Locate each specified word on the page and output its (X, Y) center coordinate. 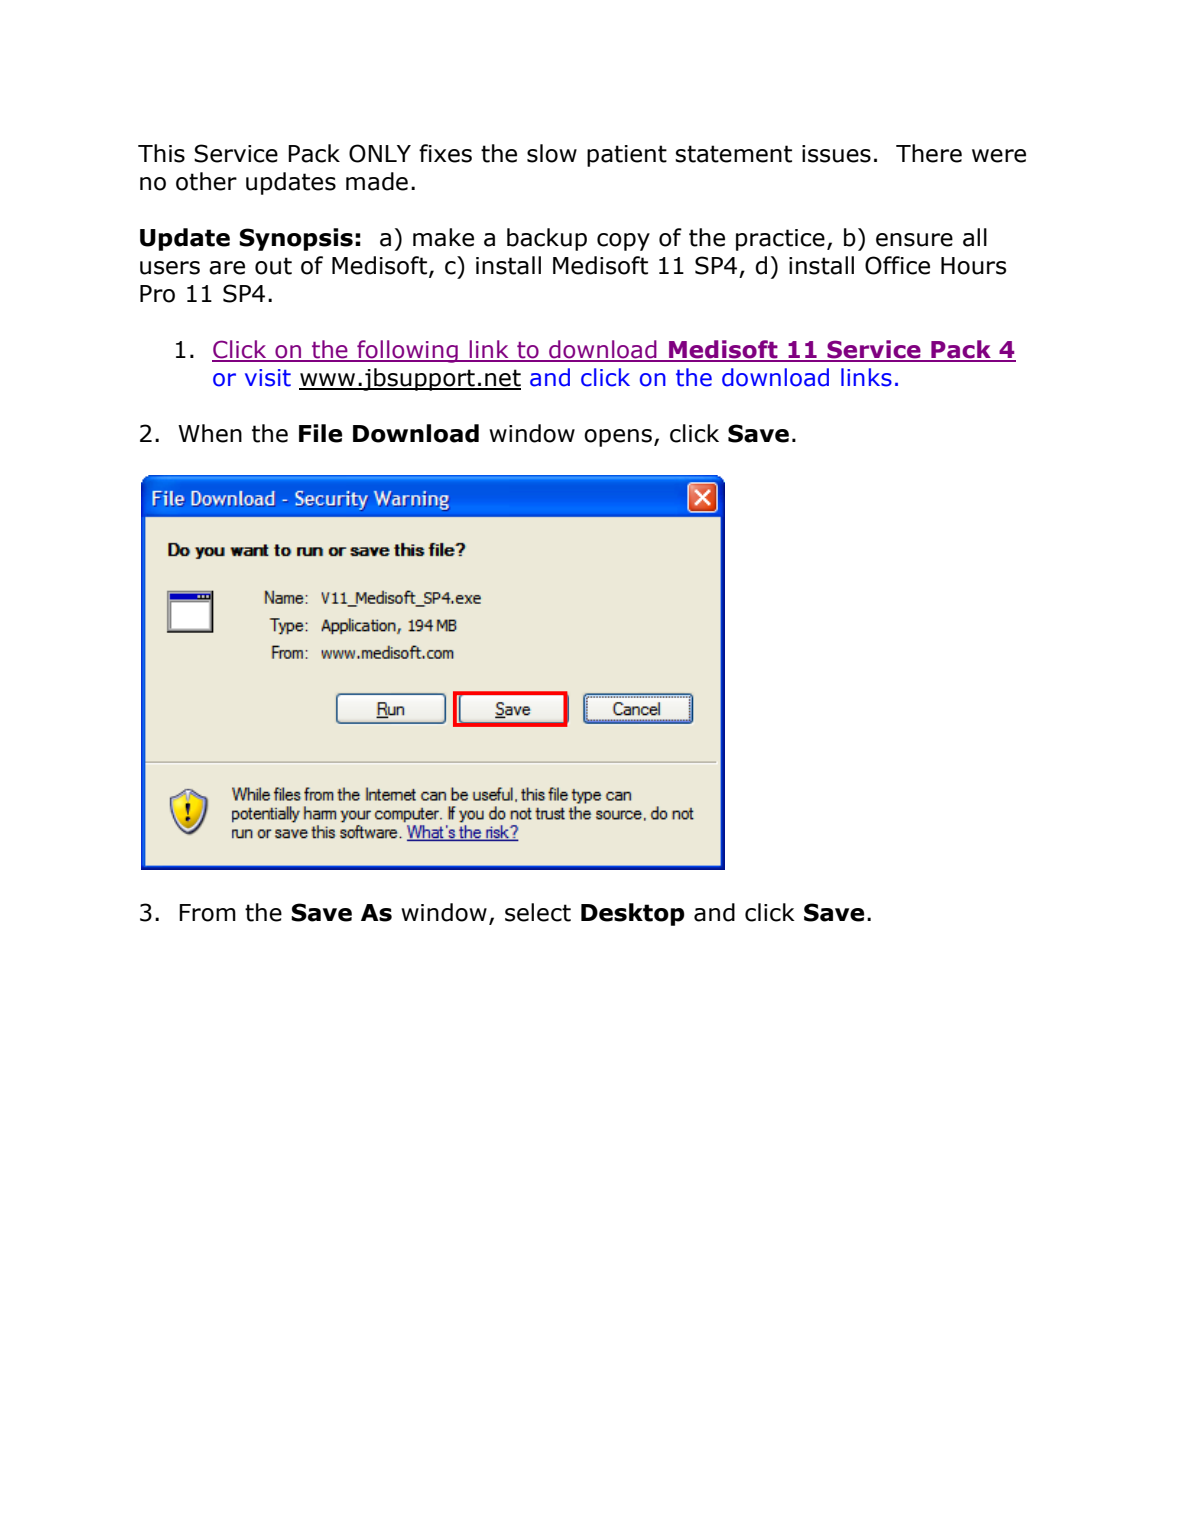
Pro (157, 294)
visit (268, 378)
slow (552, 153)
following (407, 351)
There (929, 153)
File (320, 433)
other (206, 181)
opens (618, 438)
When (210, 433)
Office (897, 265)
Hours (973, 266)
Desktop (633, 914)
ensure (914, 240)
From (207, 913)
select (538, 912)
